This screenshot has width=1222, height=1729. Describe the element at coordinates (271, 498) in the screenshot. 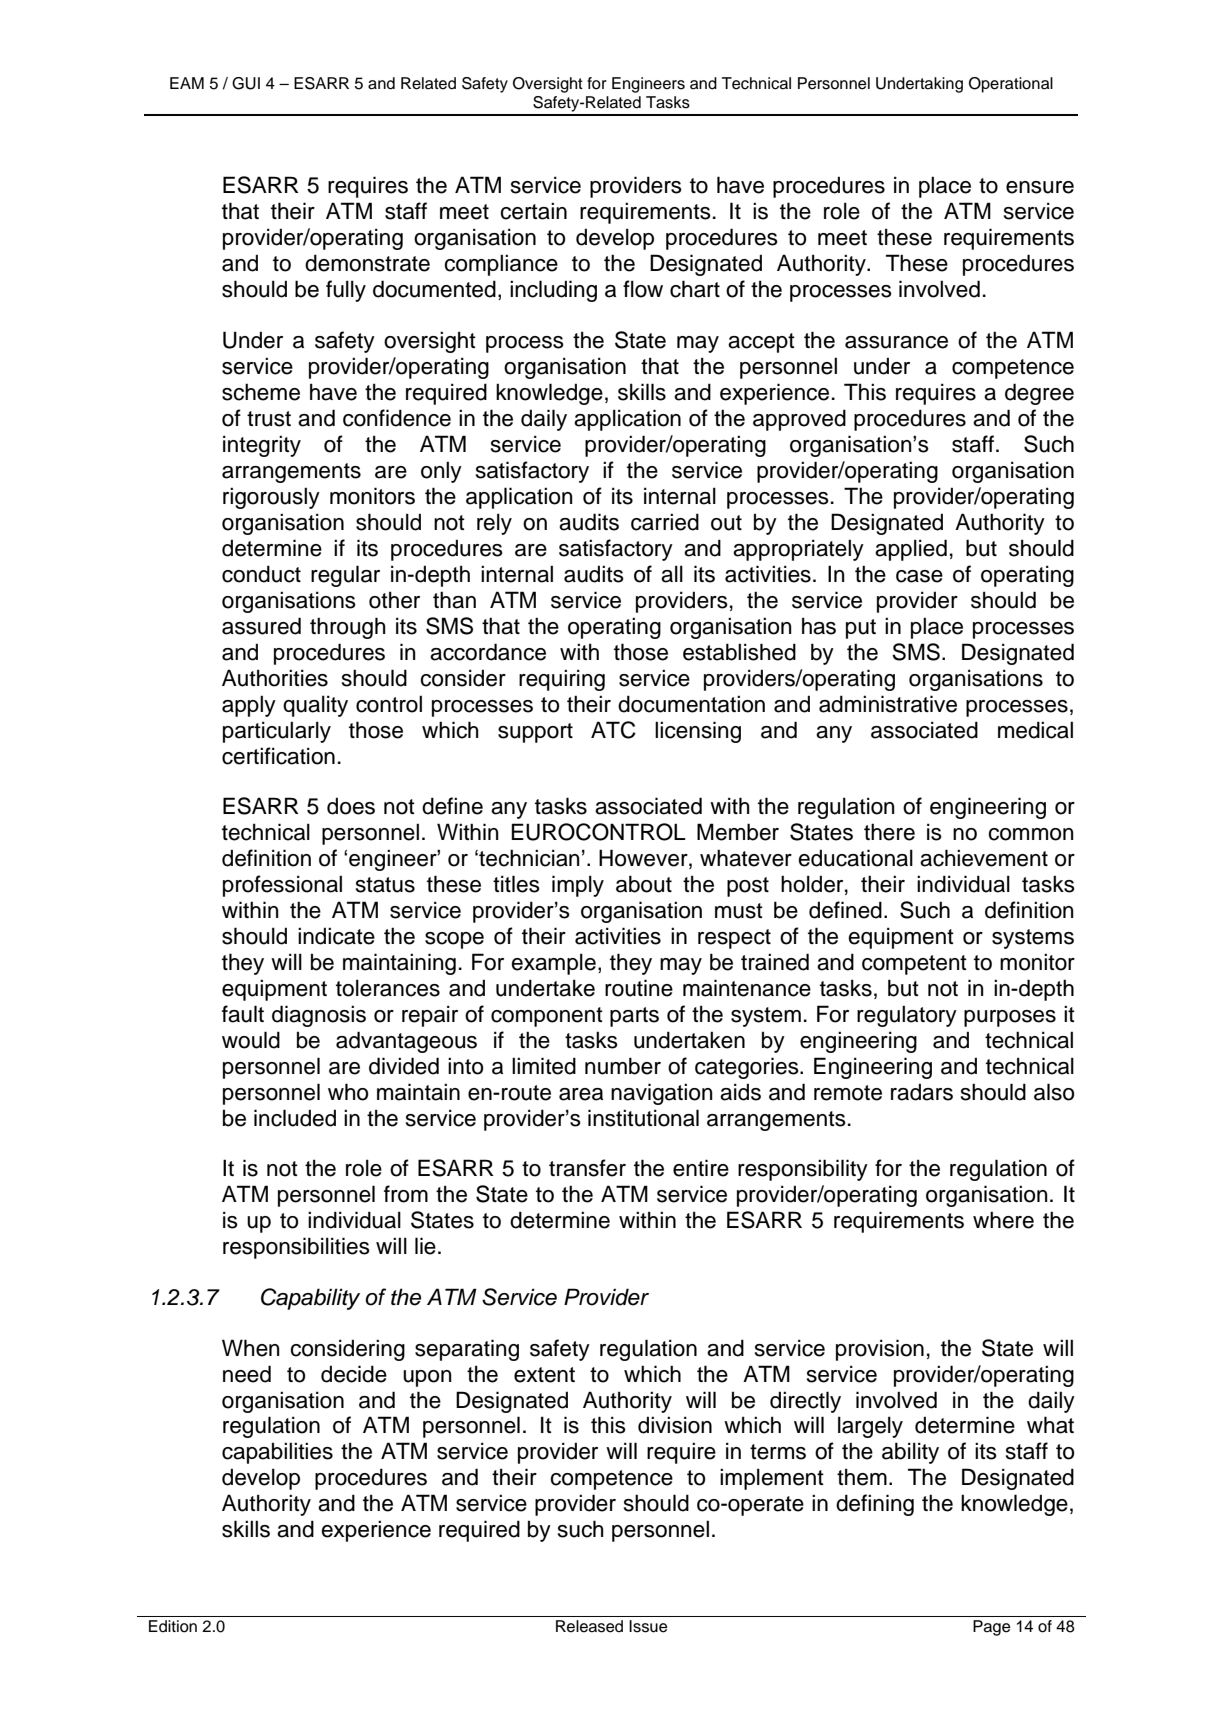

I see `rigorously` at that location.
